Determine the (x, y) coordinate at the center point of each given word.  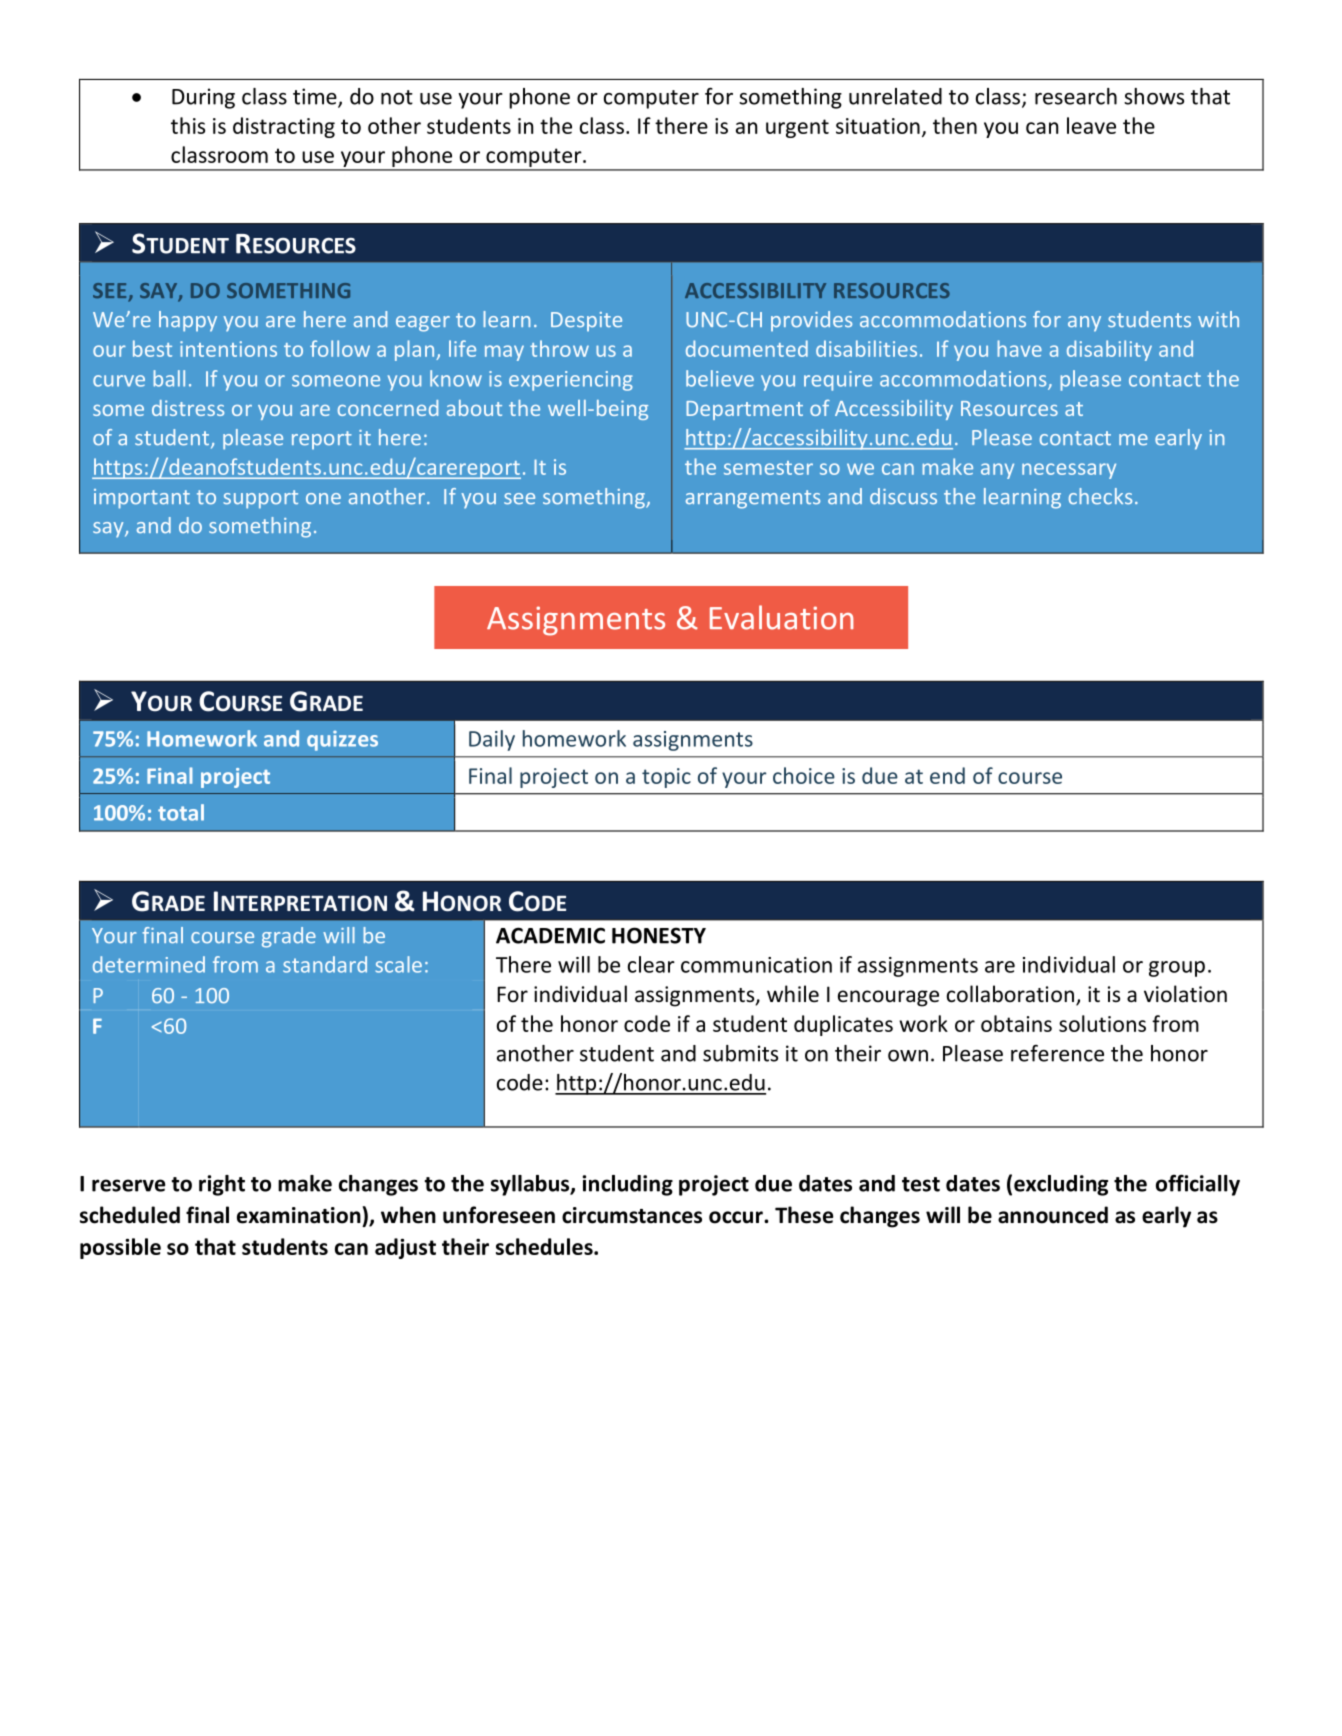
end (947, 775)
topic (666, 778)
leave (1091, 125)
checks (1100, 496)
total (181, 812)
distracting (284, 127)
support (260, 499)
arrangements (753, 499)
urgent (797, 128)
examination (299, 1215)
